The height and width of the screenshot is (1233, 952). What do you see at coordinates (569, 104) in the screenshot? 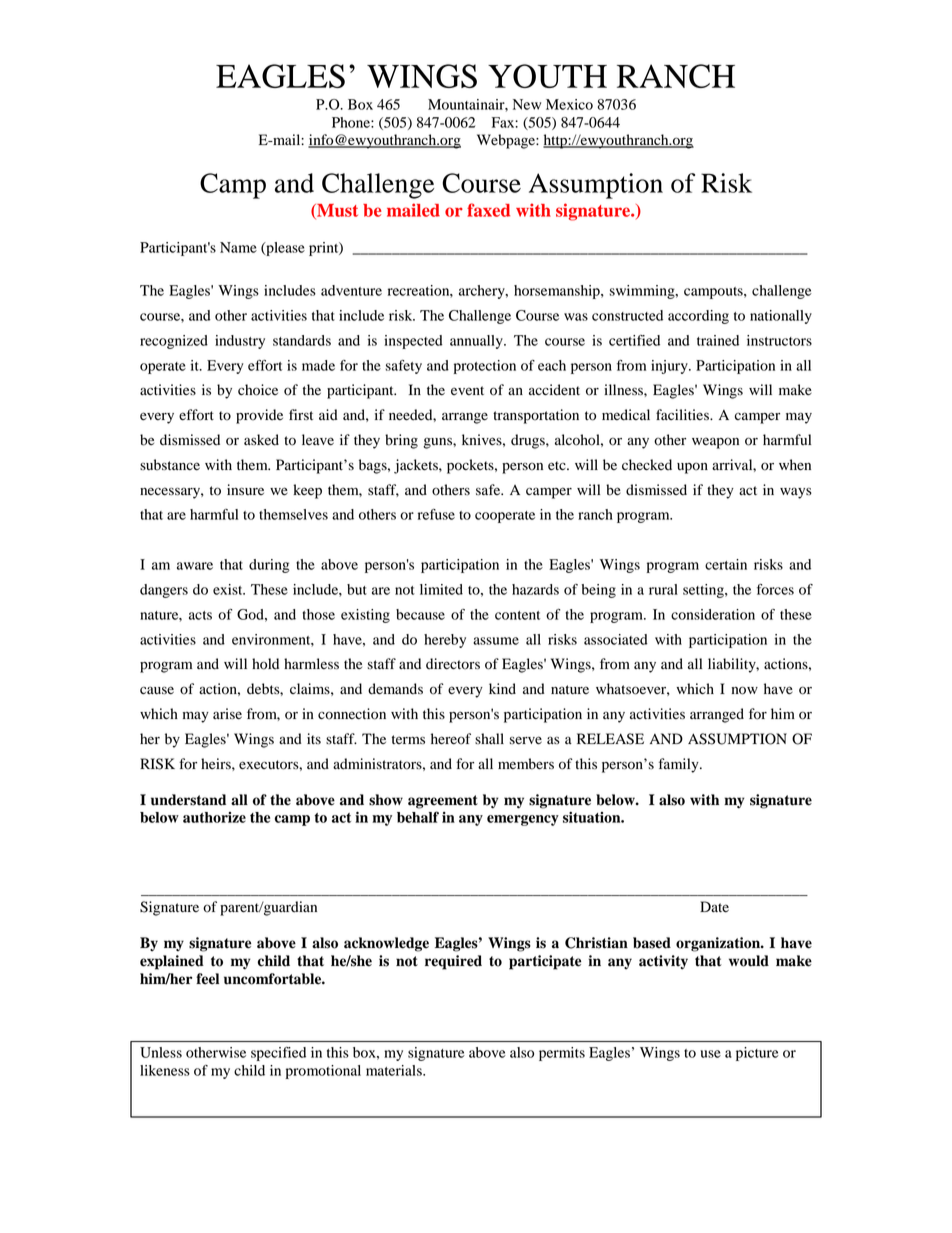
I see `Mexico` at bounding box center [569, 104].
